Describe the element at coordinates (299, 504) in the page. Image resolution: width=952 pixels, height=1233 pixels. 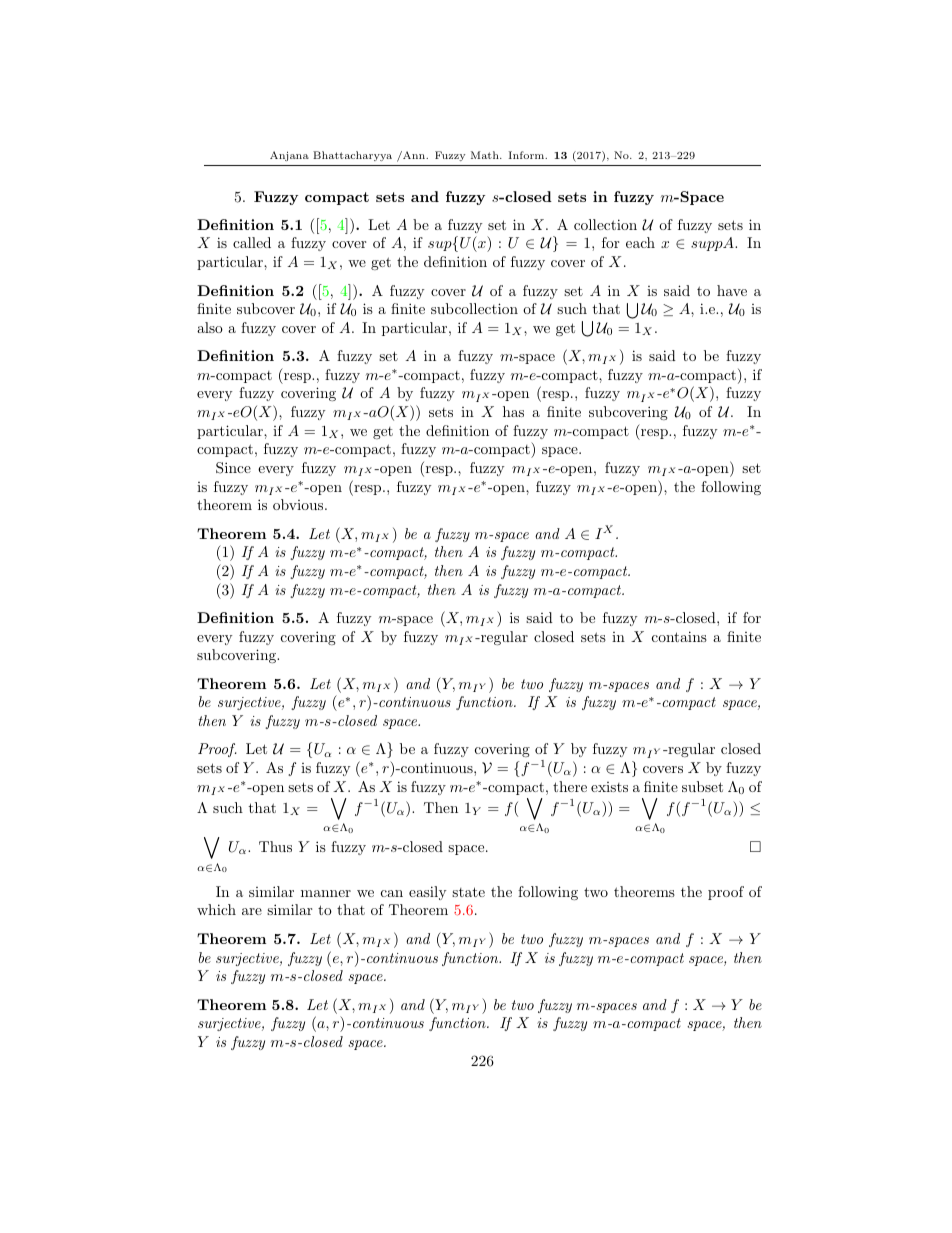
I see `obvious` at that location.
